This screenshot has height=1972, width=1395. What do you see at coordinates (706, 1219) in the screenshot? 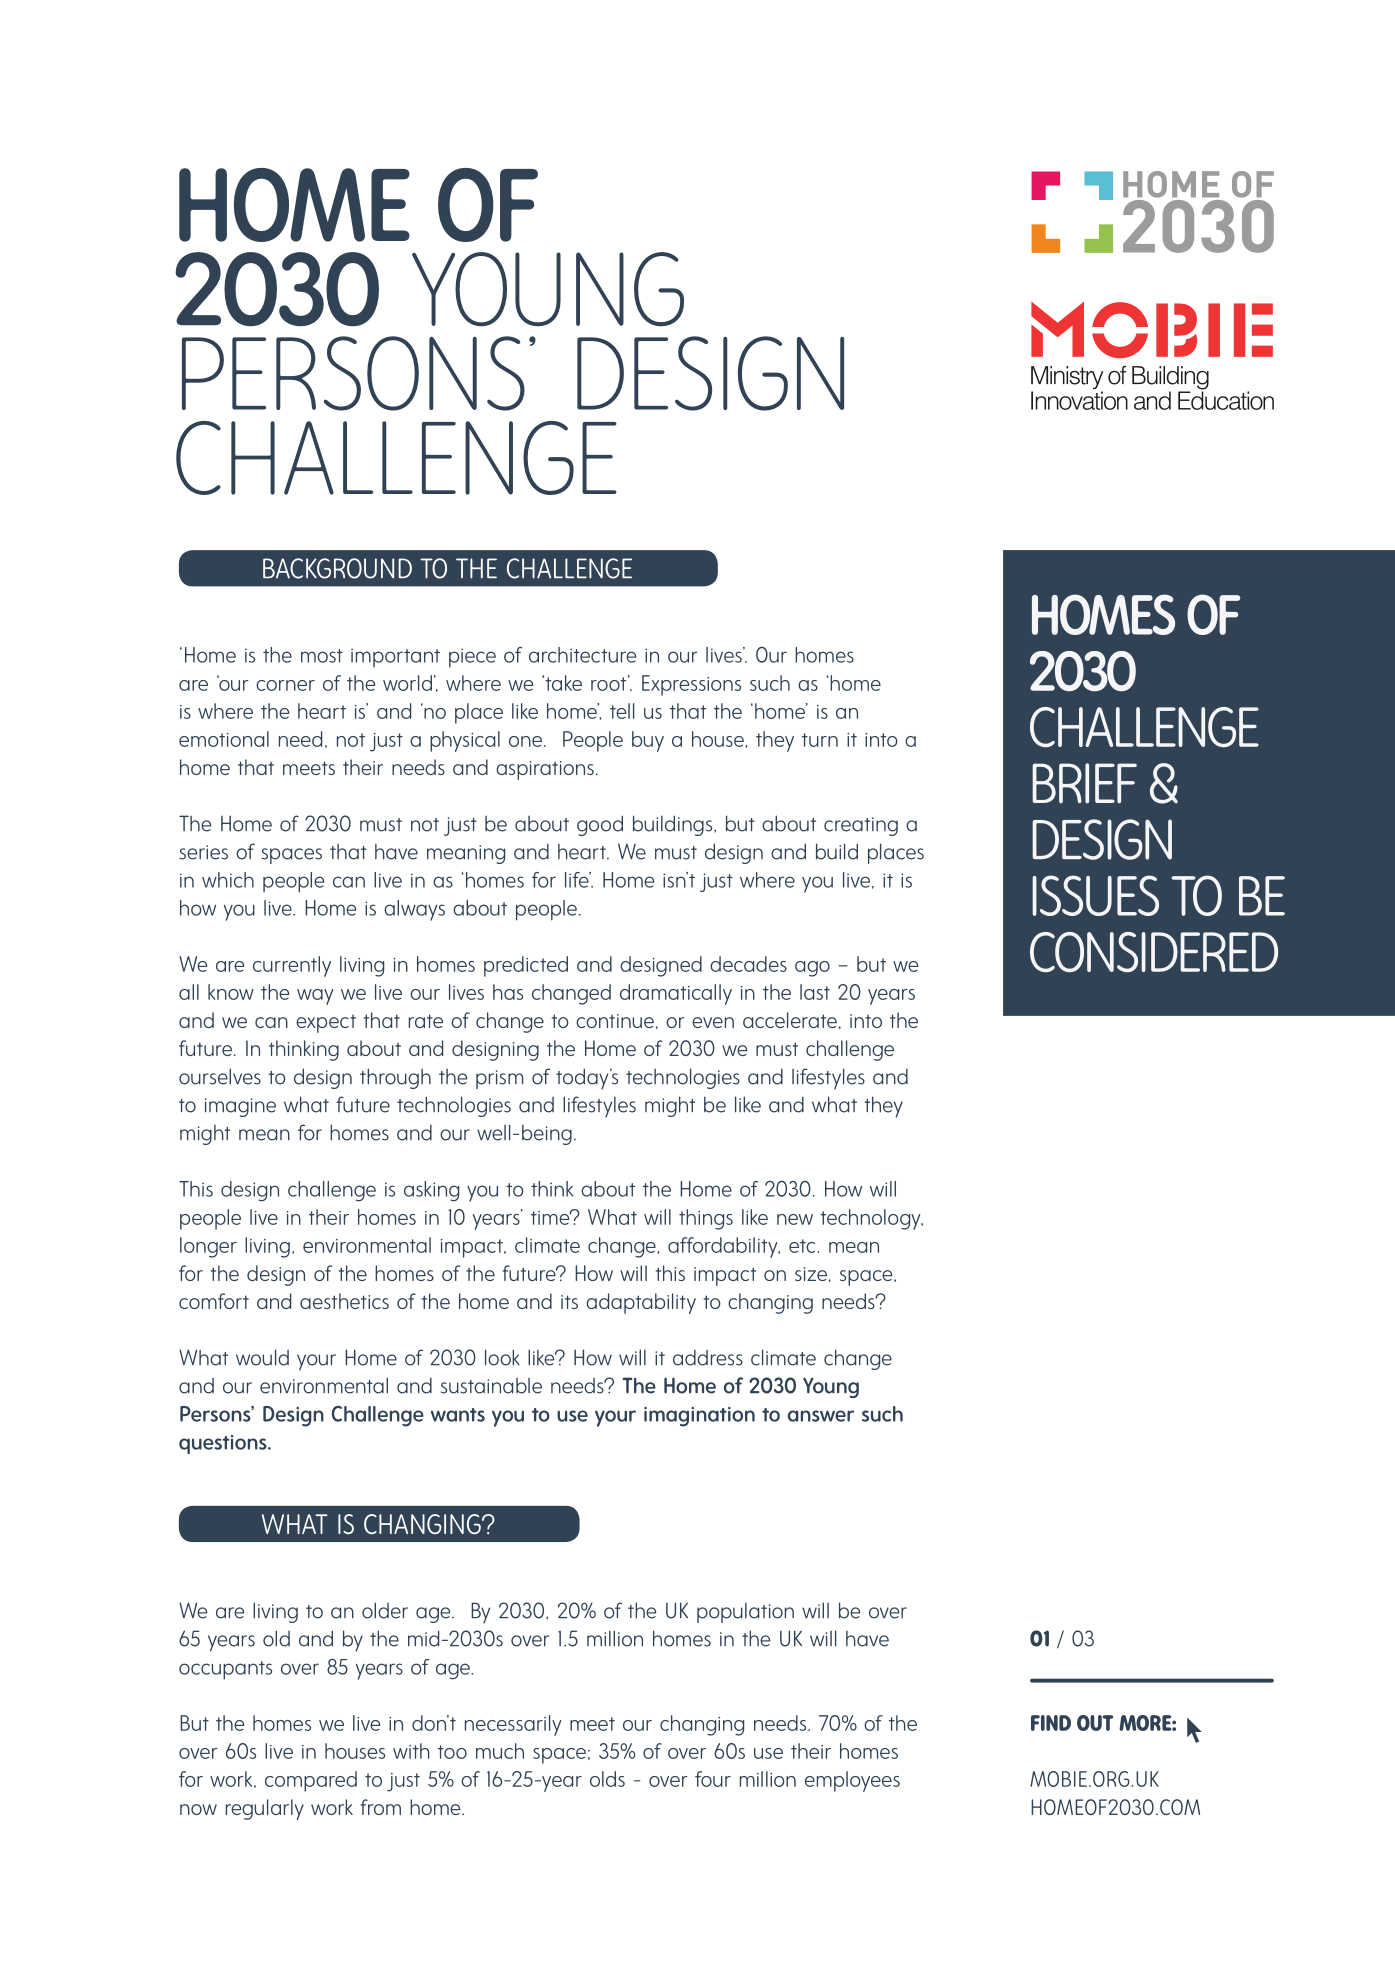
I see `things` at bounding box center [706, 1219].
